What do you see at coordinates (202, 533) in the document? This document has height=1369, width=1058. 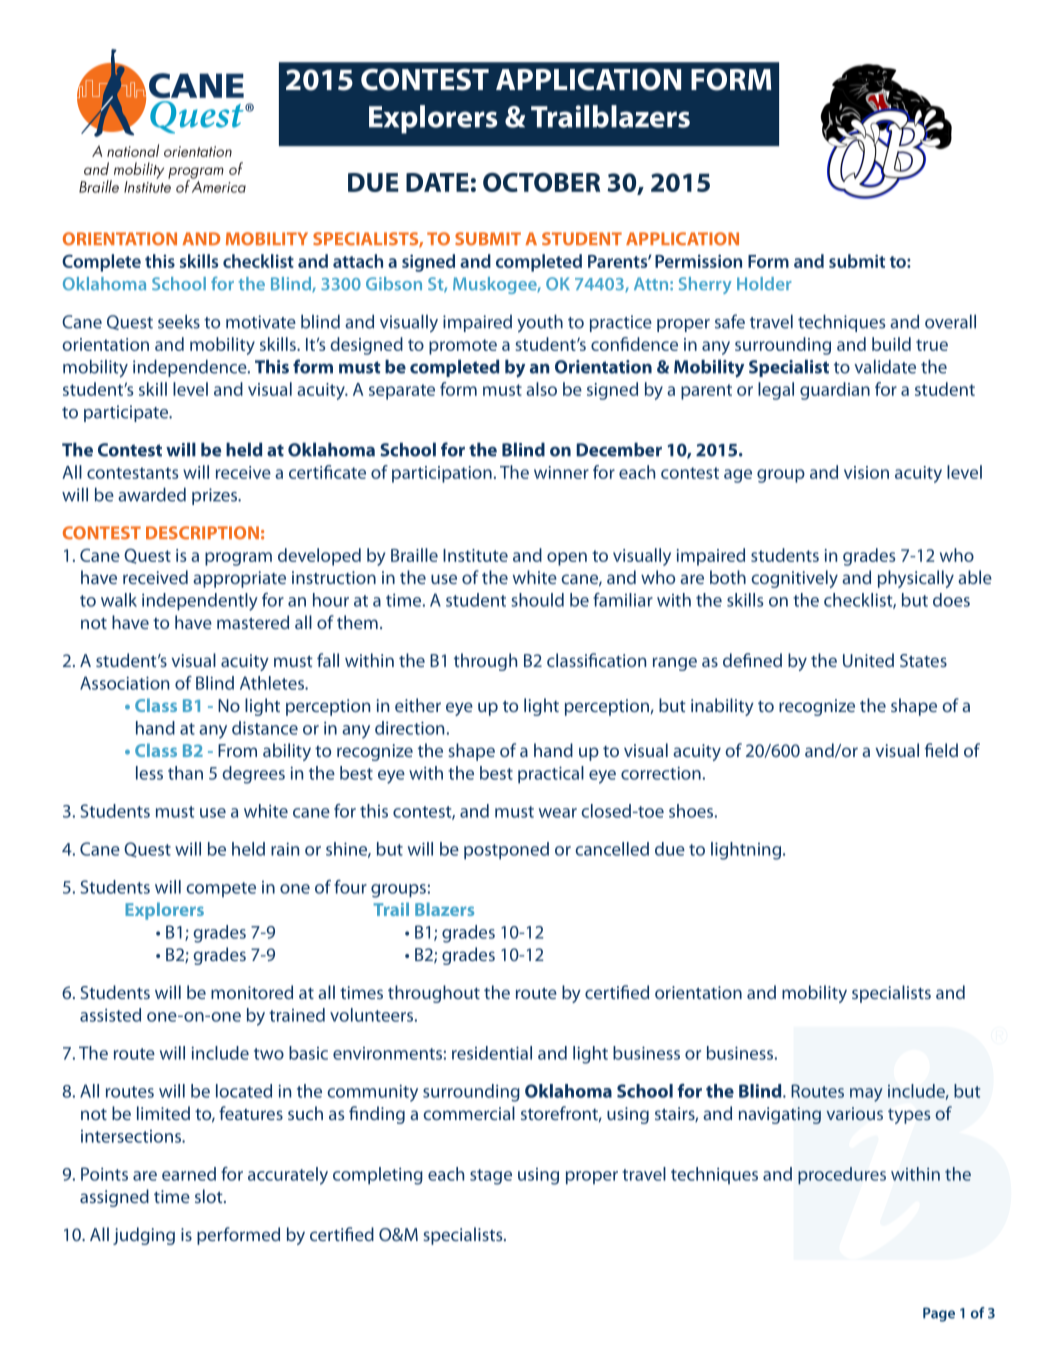 I see `DESCRIPTION` at bounding box center [202, 533].
